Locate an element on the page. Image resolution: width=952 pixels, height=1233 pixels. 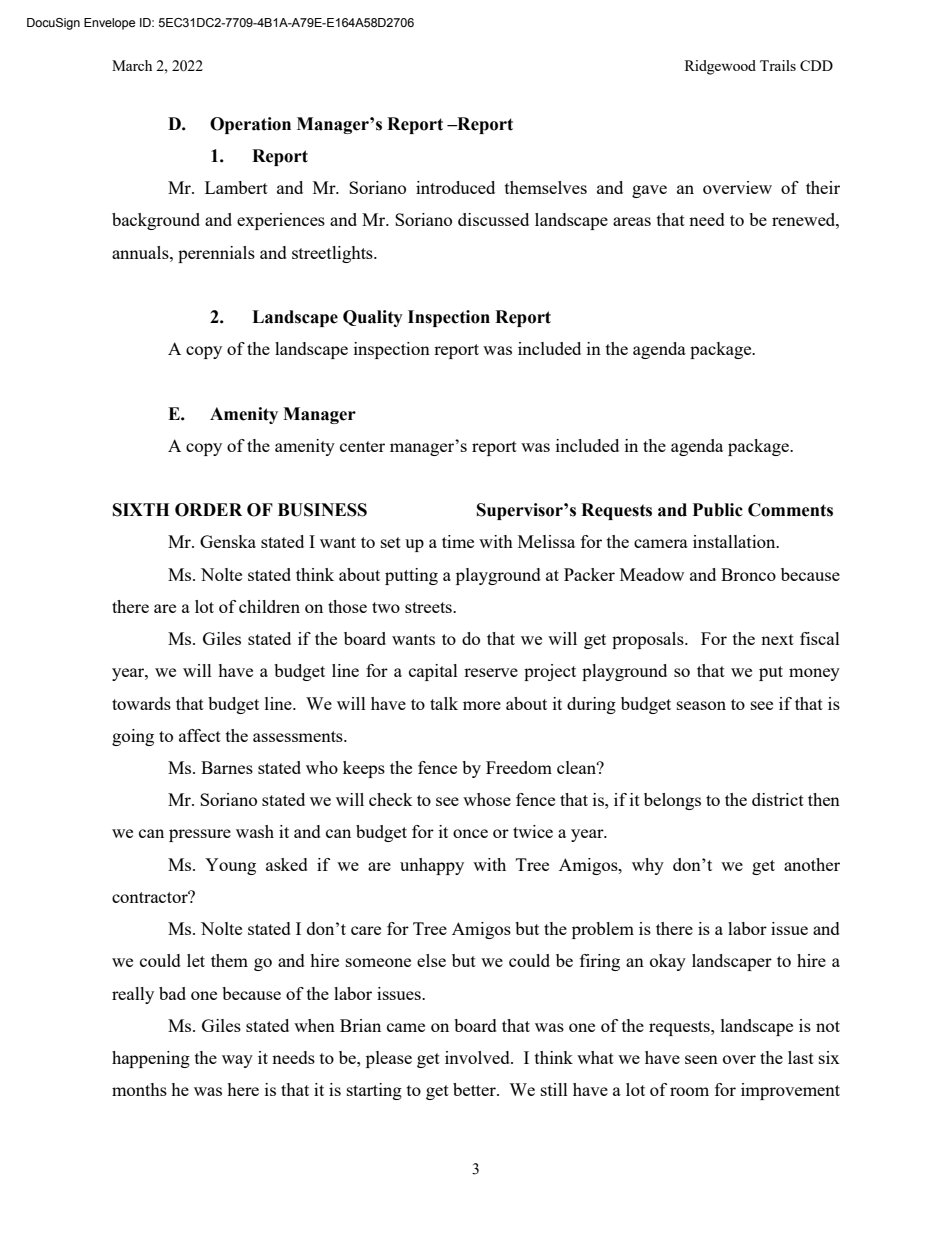
way is located at coordinates (237, 1061).
